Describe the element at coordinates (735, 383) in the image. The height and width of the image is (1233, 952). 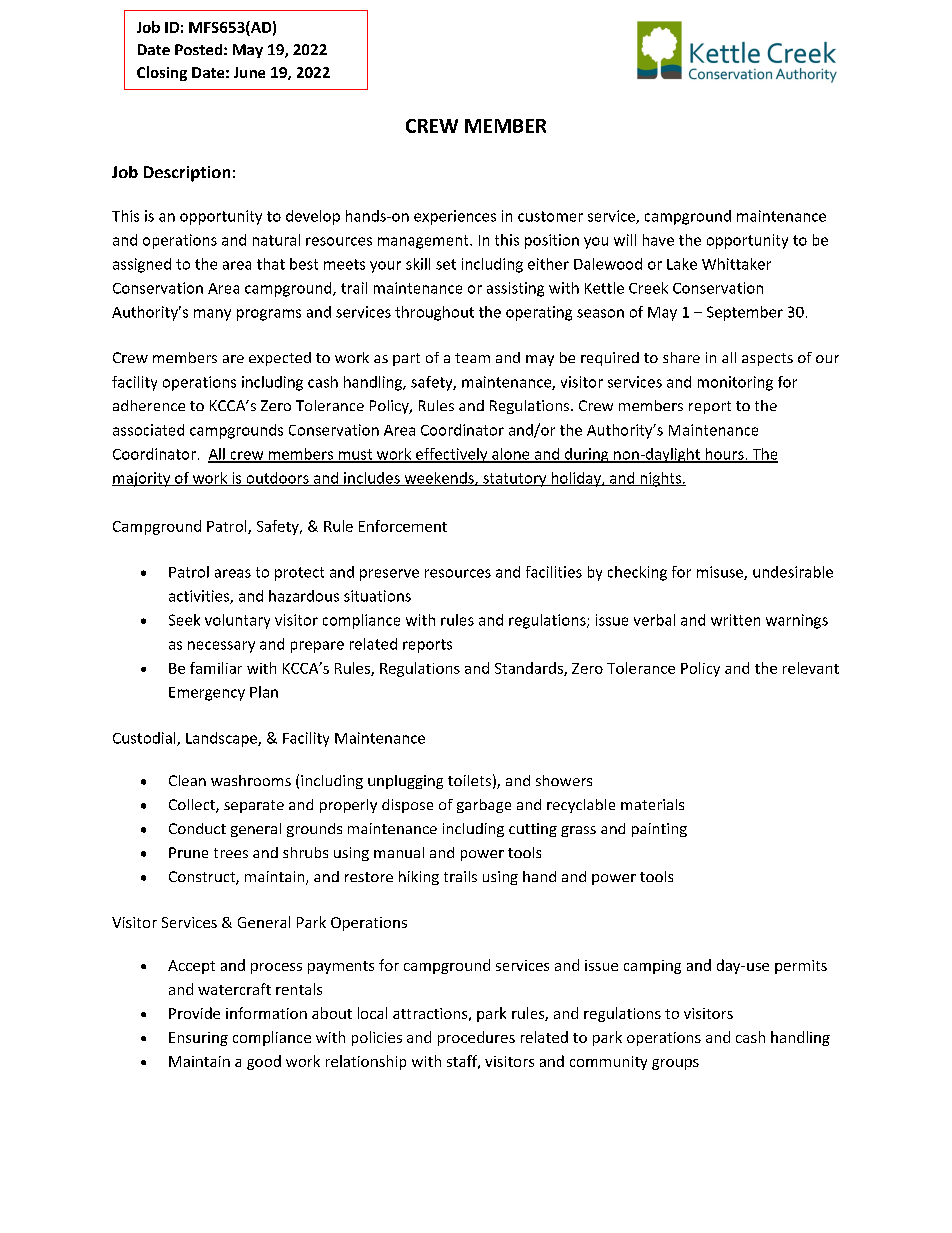
I see `monitoring` at that location.
